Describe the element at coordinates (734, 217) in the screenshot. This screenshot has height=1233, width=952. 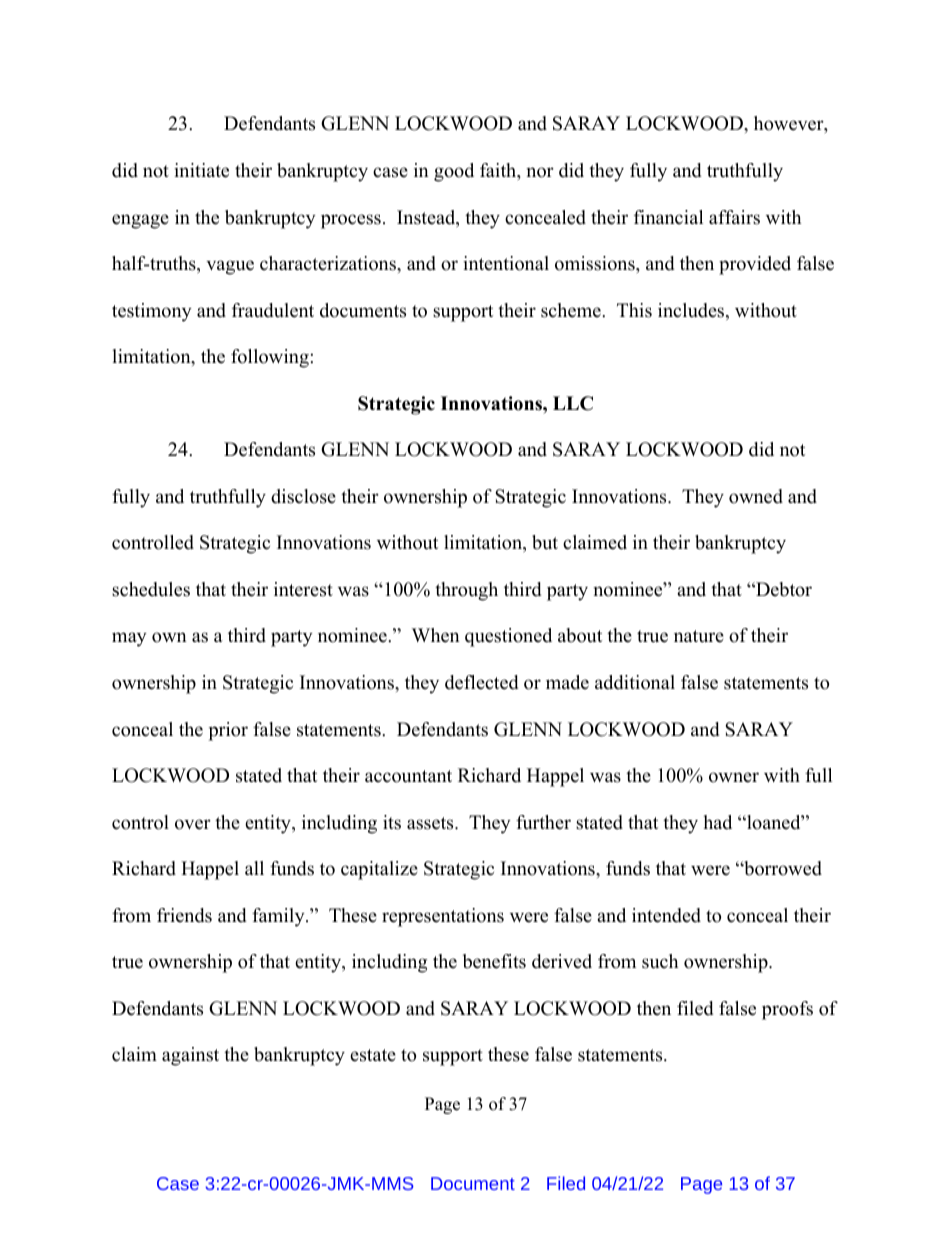
I see `affairs` at that location.
